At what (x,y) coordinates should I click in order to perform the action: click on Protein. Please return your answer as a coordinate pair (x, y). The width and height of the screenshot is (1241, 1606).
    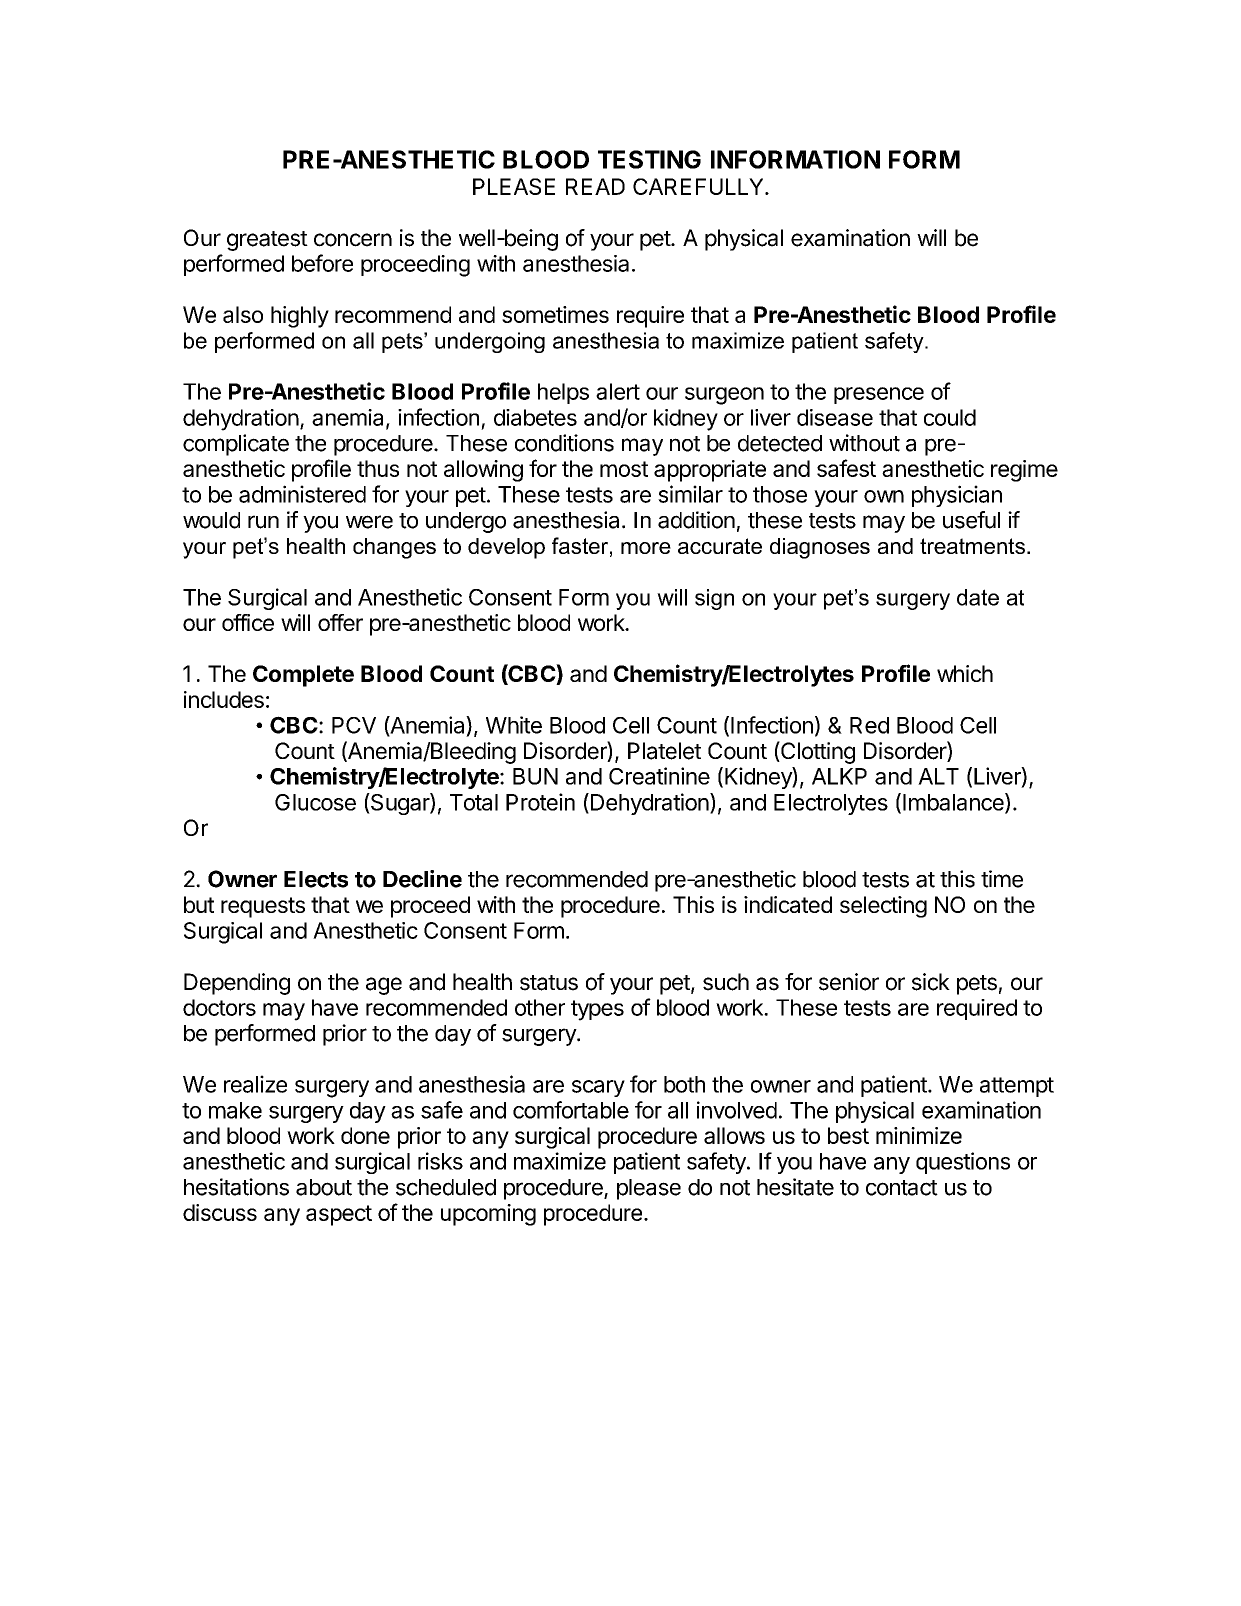
    Looking at the image, I should click on (540, 802).
